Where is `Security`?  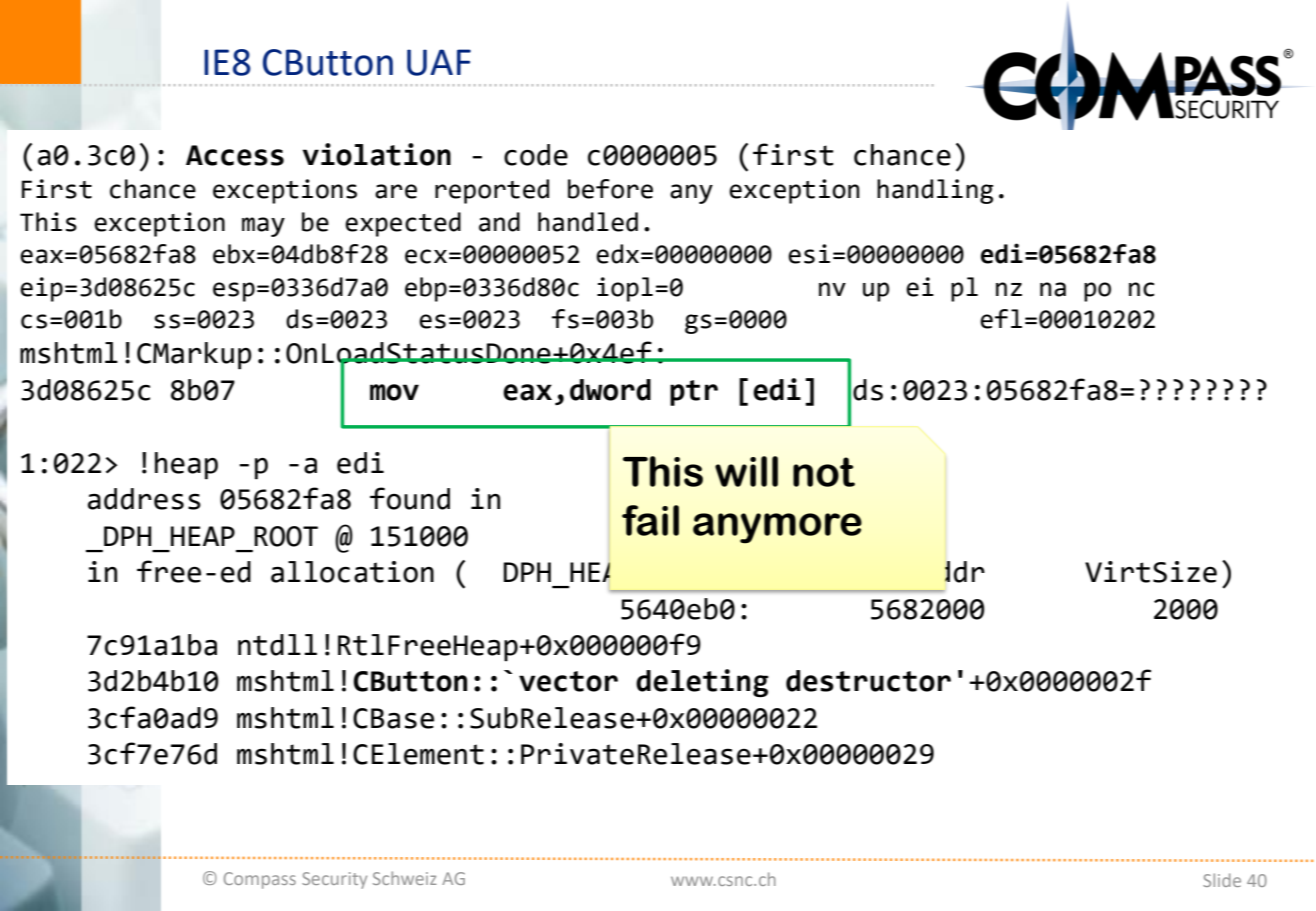
Security is located at coordinates (334, 880).
